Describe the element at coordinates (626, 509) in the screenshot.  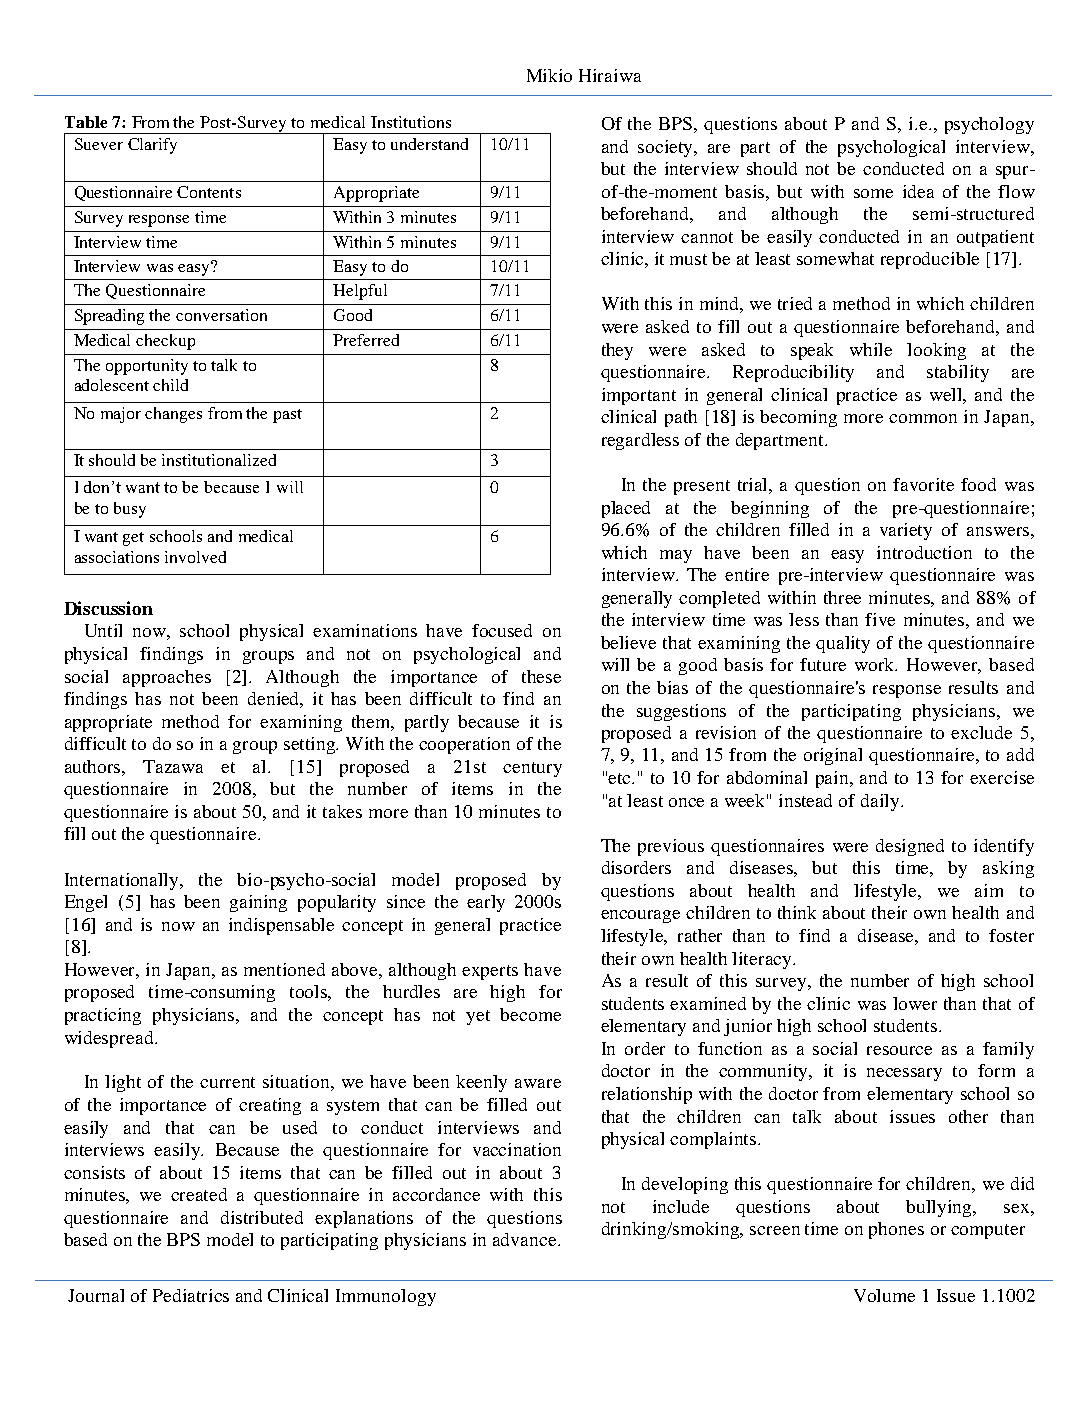
I see `placed` at that location.
